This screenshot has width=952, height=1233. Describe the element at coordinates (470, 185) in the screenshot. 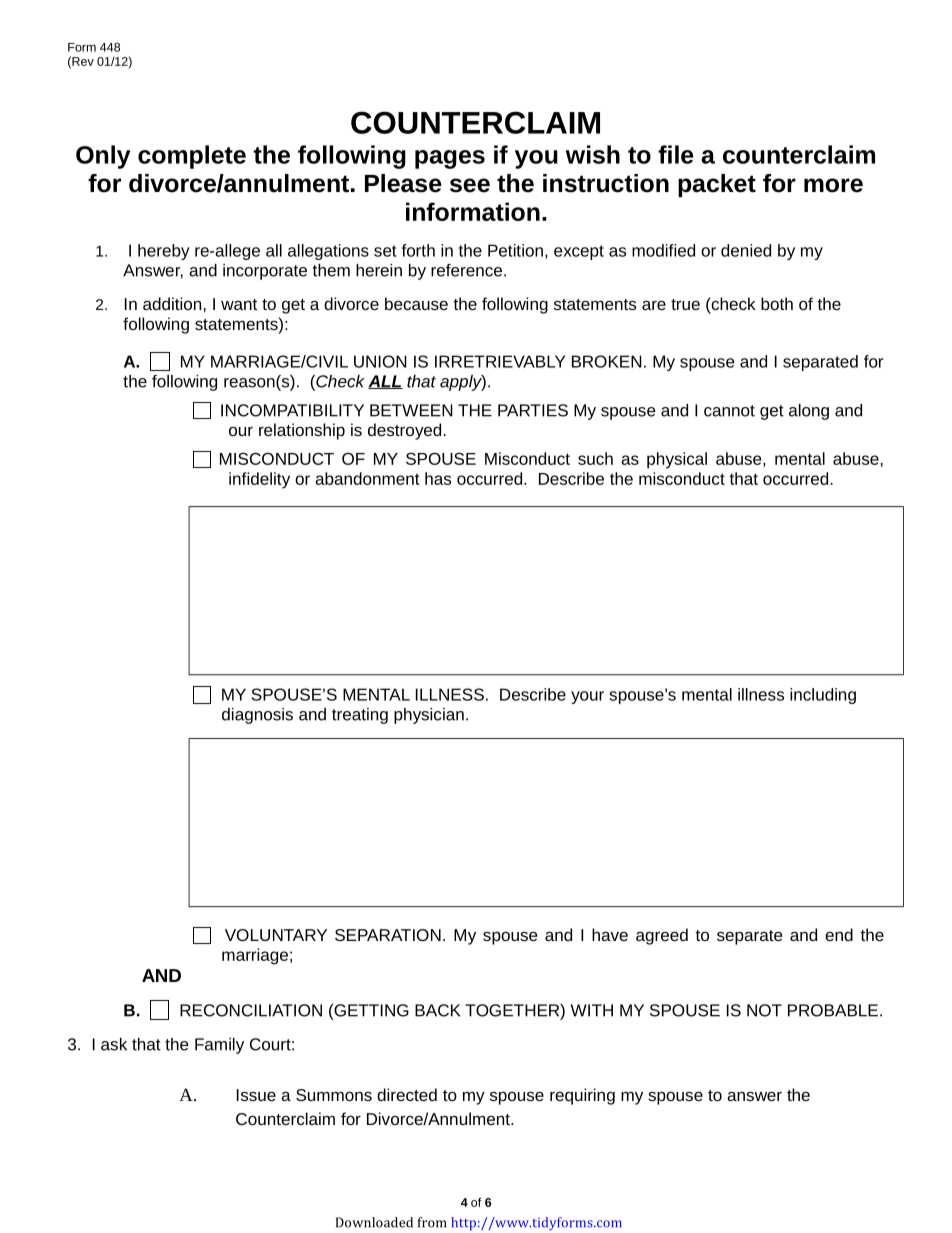

I see `see` at that location.
